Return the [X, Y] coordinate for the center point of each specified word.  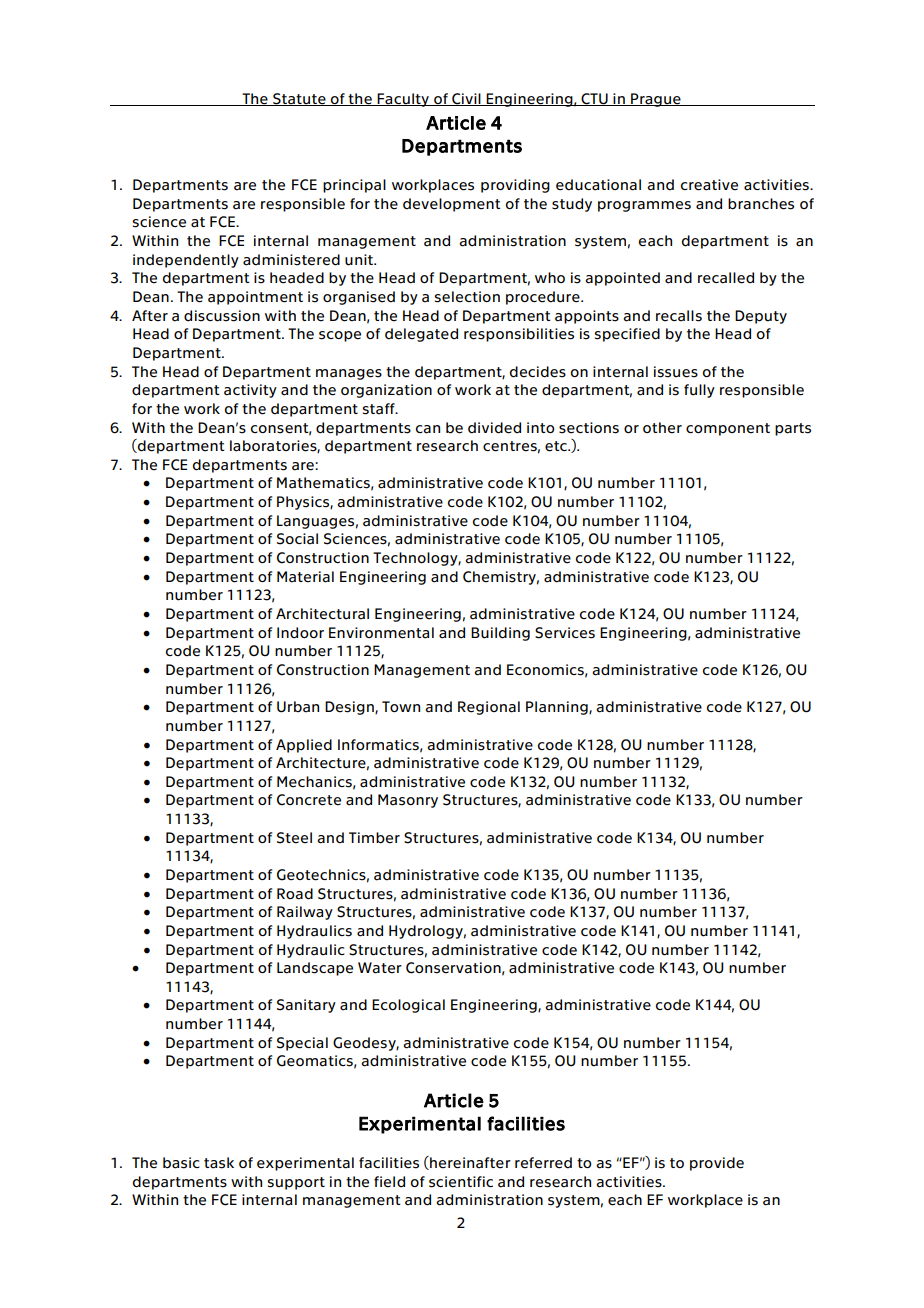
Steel [294, 838]
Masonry [408, 801]
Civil [466, 99]
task [219, 1163]
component [728, 429]
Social [297, 539]
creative [709, 185]
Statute [299, 99]
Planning [558, 708]
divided [494, 428]
